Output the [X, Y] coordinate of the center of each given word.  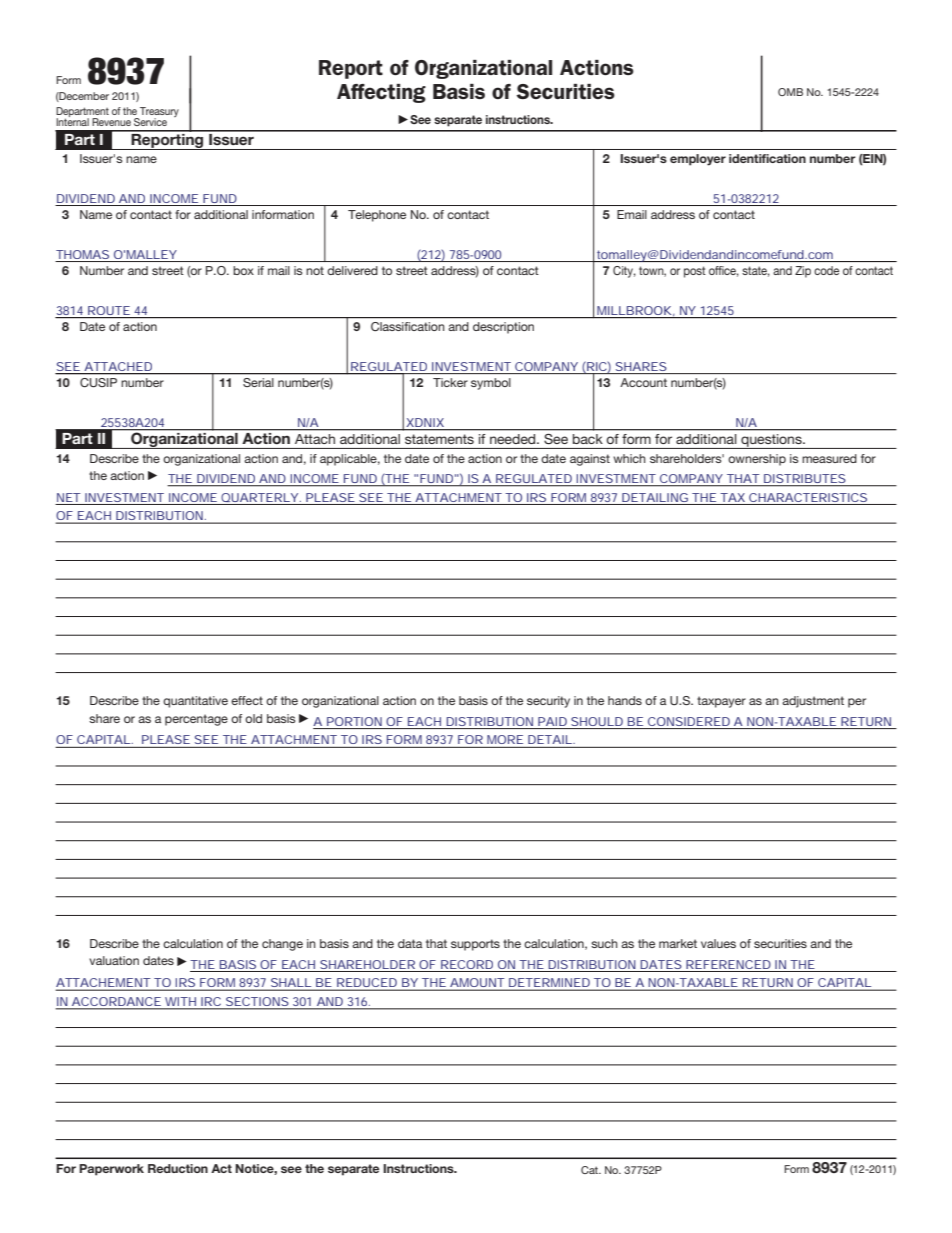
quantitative [195, 702]
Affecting [381, 93]
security [548, 702]
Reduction [178, 1168]
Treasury [158, 113]
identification [767, 158]
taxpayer [721, 702]
